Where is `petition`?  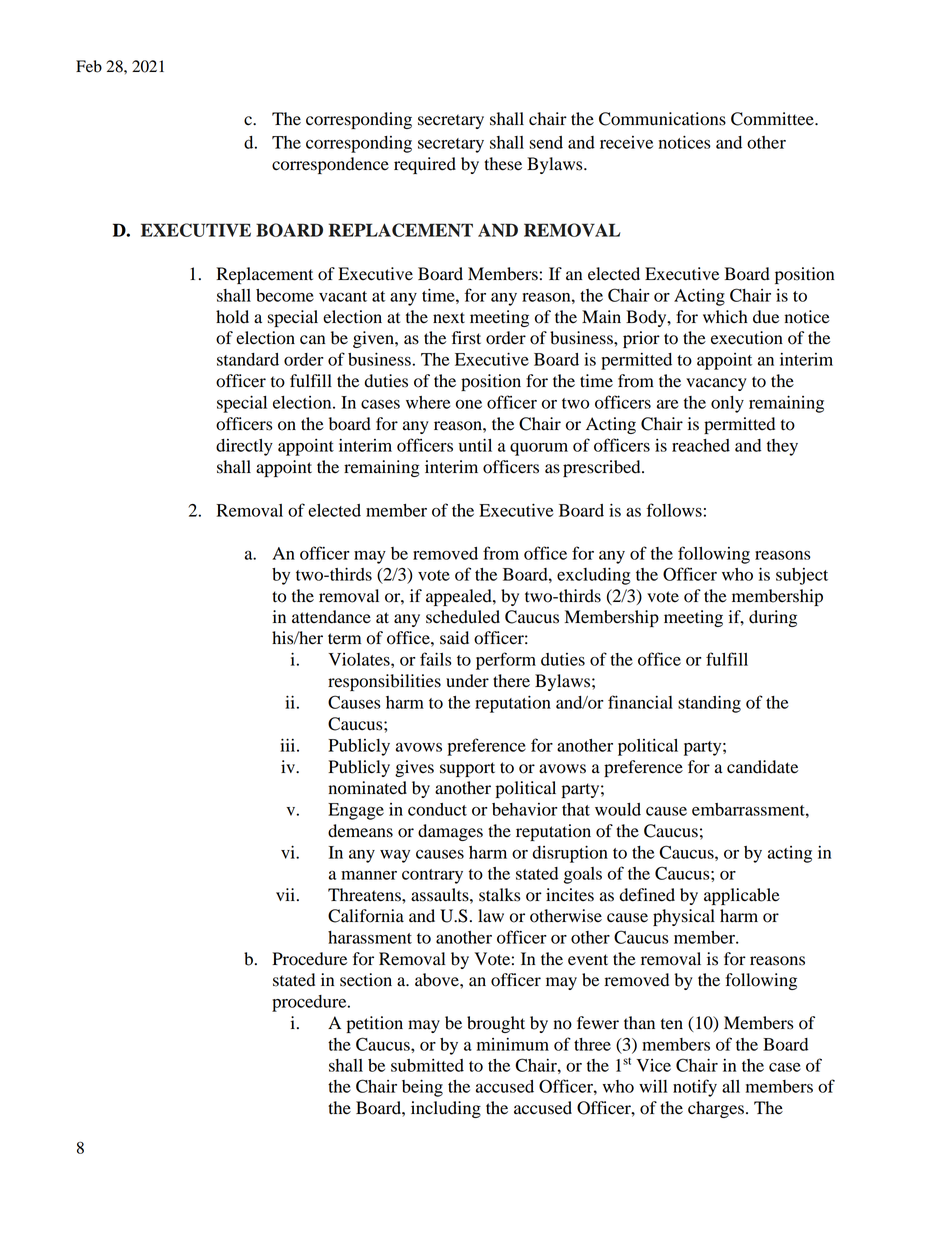
petition is located at coordinates (375, 1024).
